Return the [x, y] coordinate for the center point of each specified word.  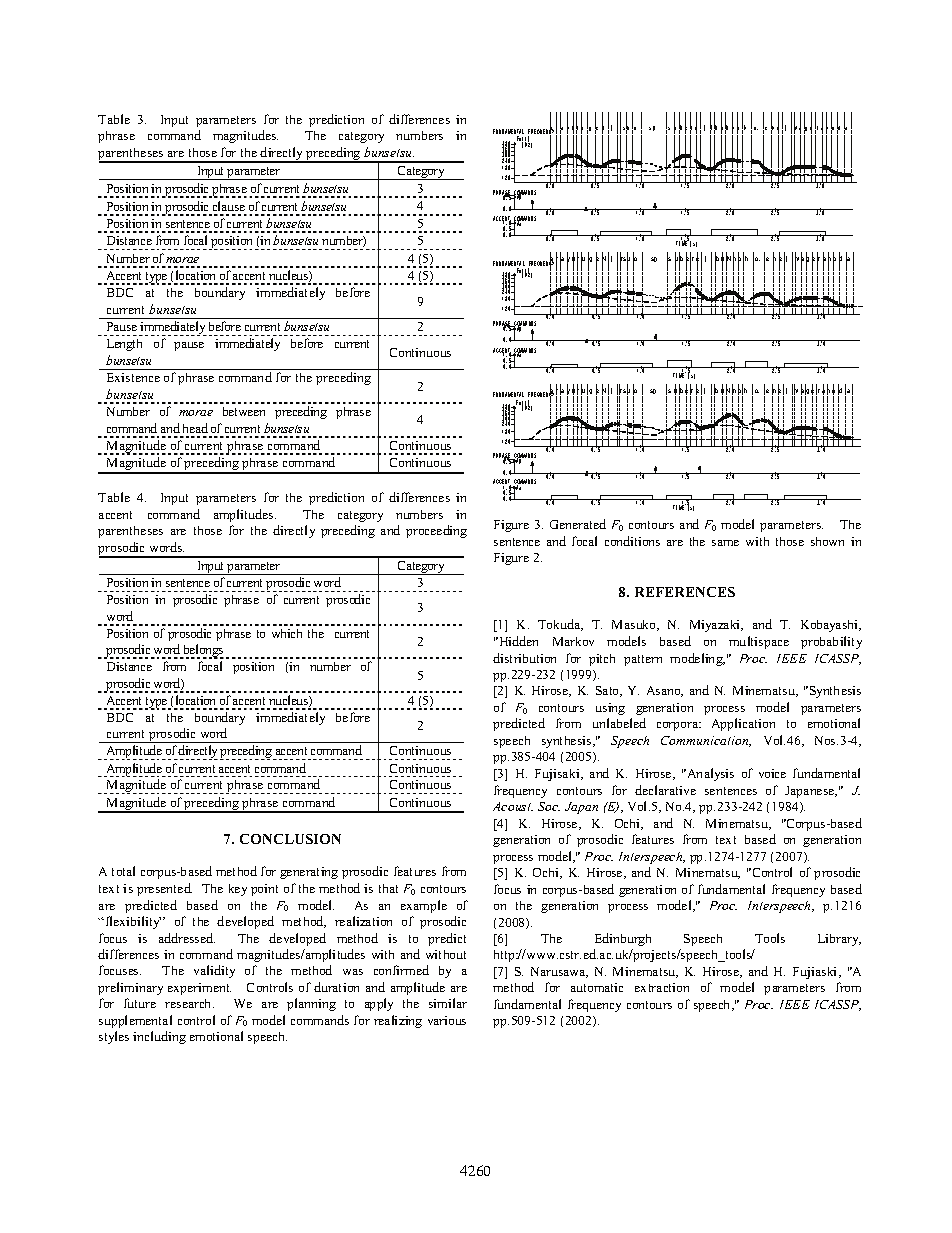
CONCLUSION [290, 839]
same [725, 543]
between [244, 411]
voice [772, 773]
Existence [133, 377]
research [189, 1003]
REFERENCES [685, 592]
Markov [573, 641]
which [287, 633]
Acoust [513, 806]
